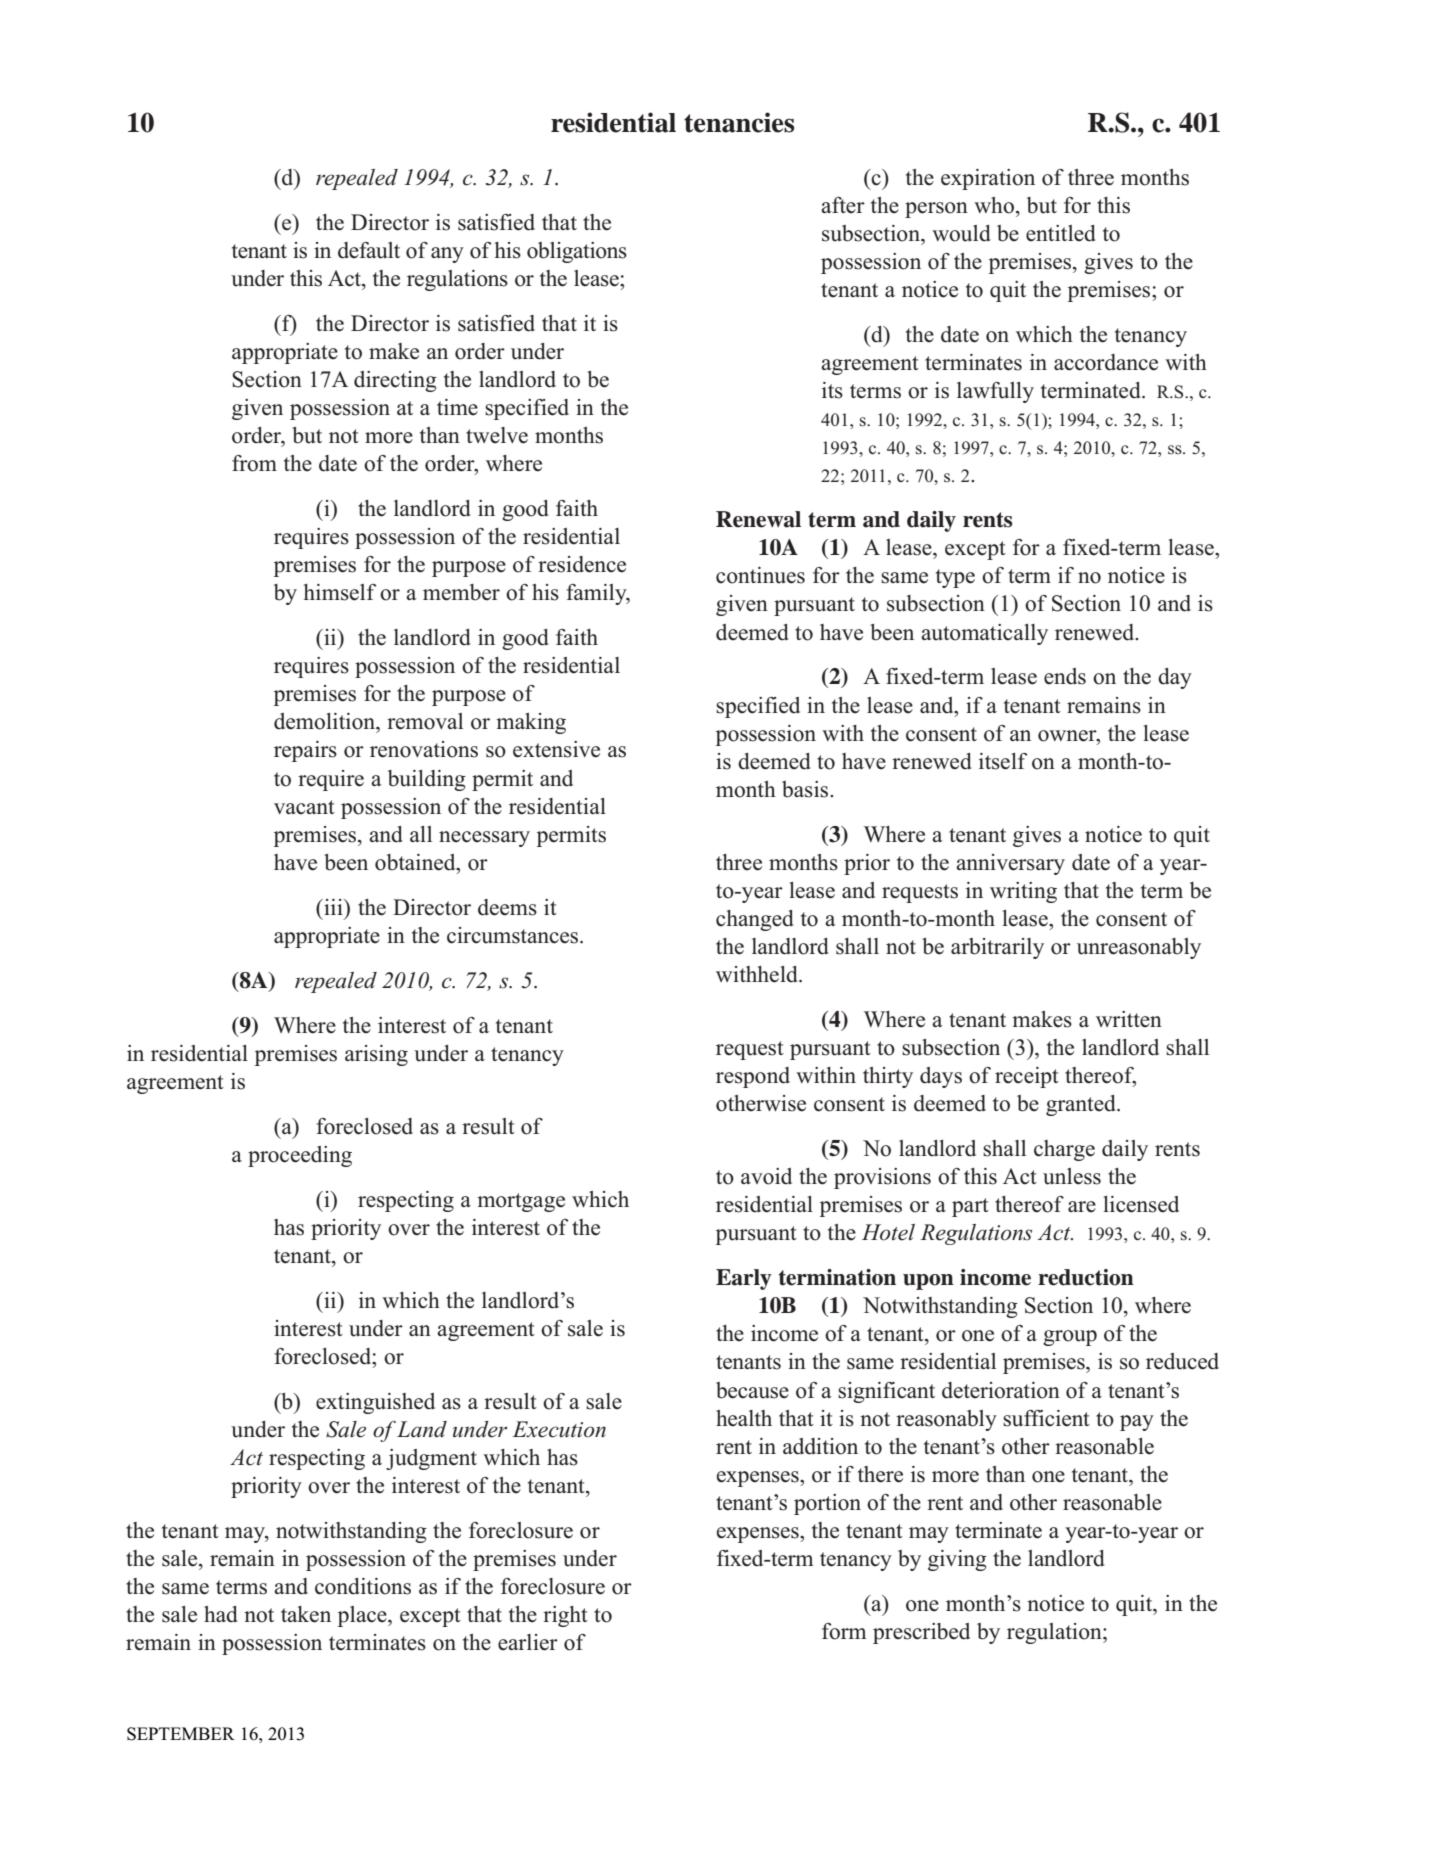  I want to click on taken, so click(306, 1614).
